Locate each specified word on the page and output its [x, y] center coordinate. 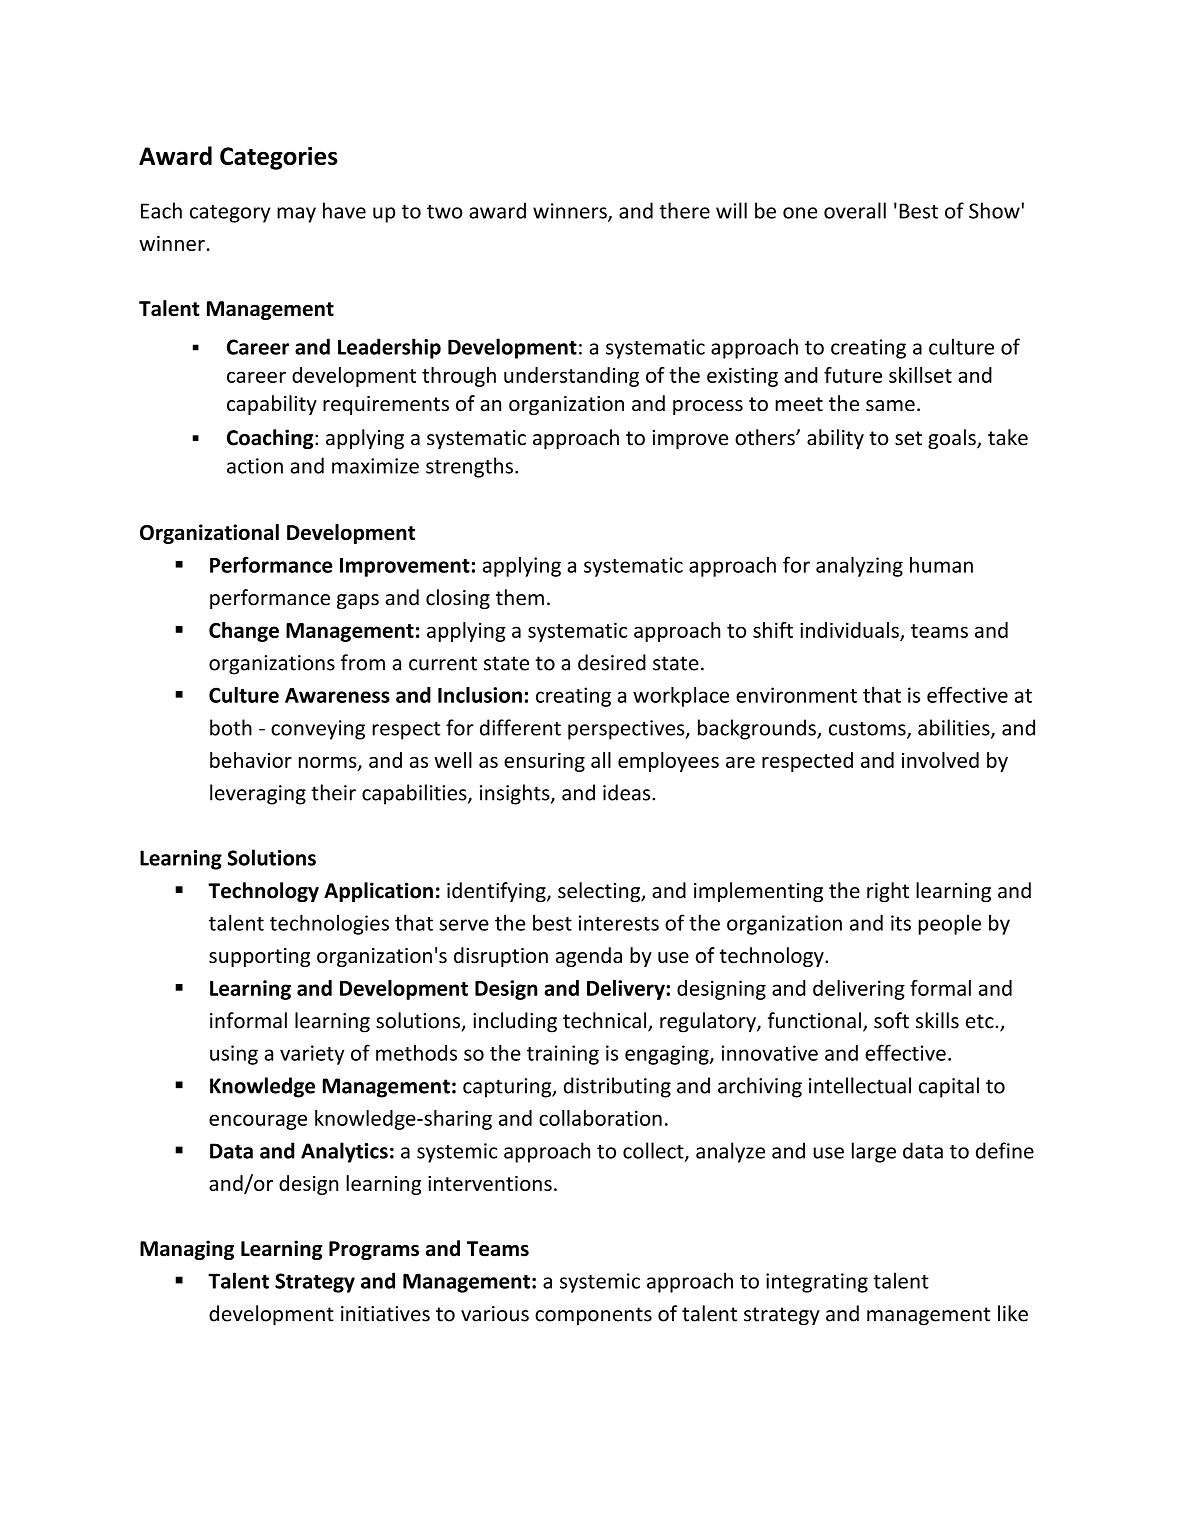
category [230, 214]
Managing [187, 1250]
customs [868, 729]
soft [891, 1020]
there [684, 210]
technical [606, 1021]
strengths [469, 467]
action [255, 466]
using [234, 1055]
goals [953, 439]
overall [855, 210]
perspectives [627, 730]
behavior [251, 760]
